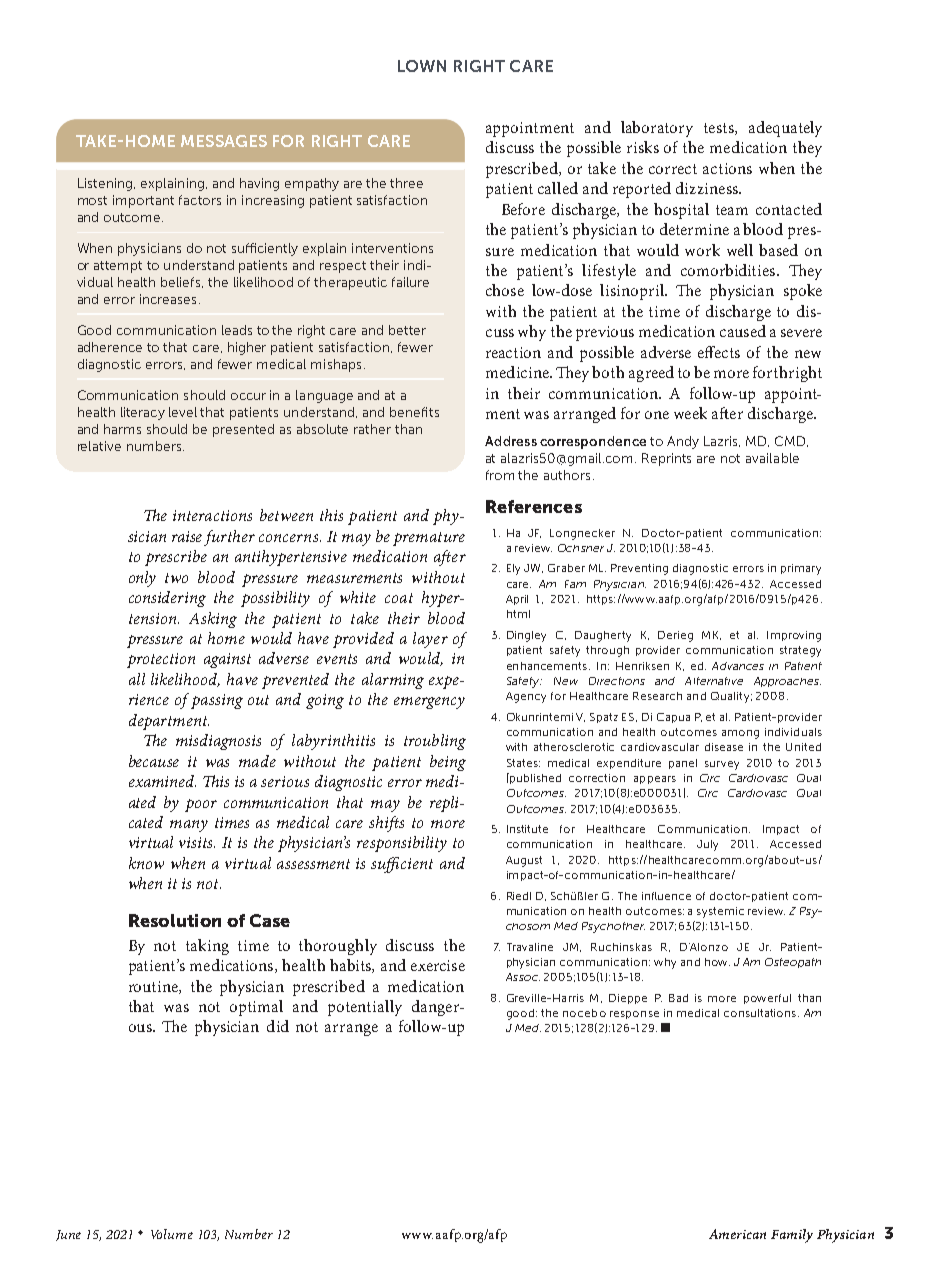 The width and height of the page is (950, 1288). I want to click on dizziness, so click(708, 188).
